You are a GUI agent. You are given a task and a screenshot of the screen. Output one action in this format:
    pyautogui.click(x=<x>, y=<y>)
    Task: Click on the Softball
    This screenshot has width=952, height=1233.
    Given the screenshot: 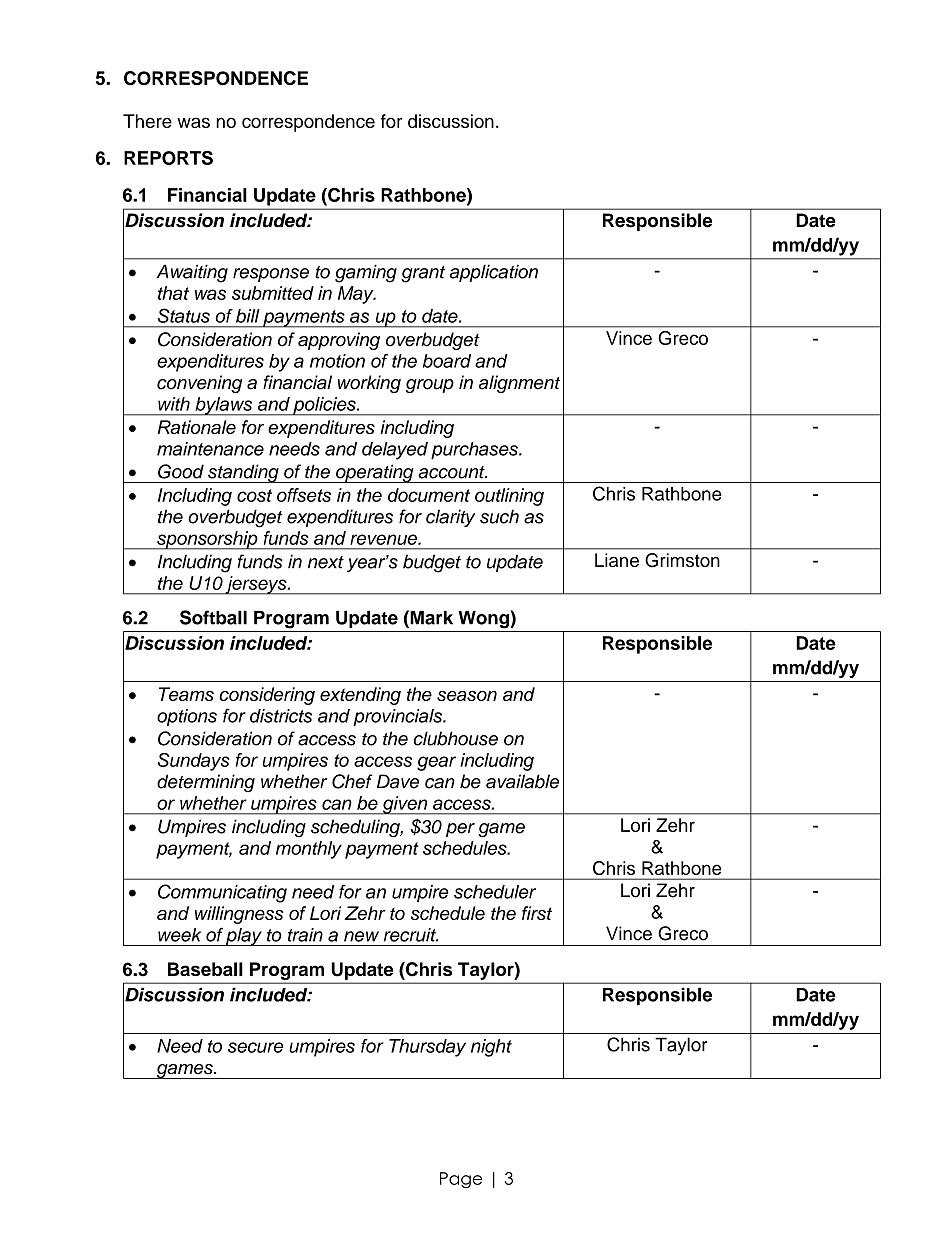 What is the action you would take?
    pyautogui.click(x=213, y=617)
